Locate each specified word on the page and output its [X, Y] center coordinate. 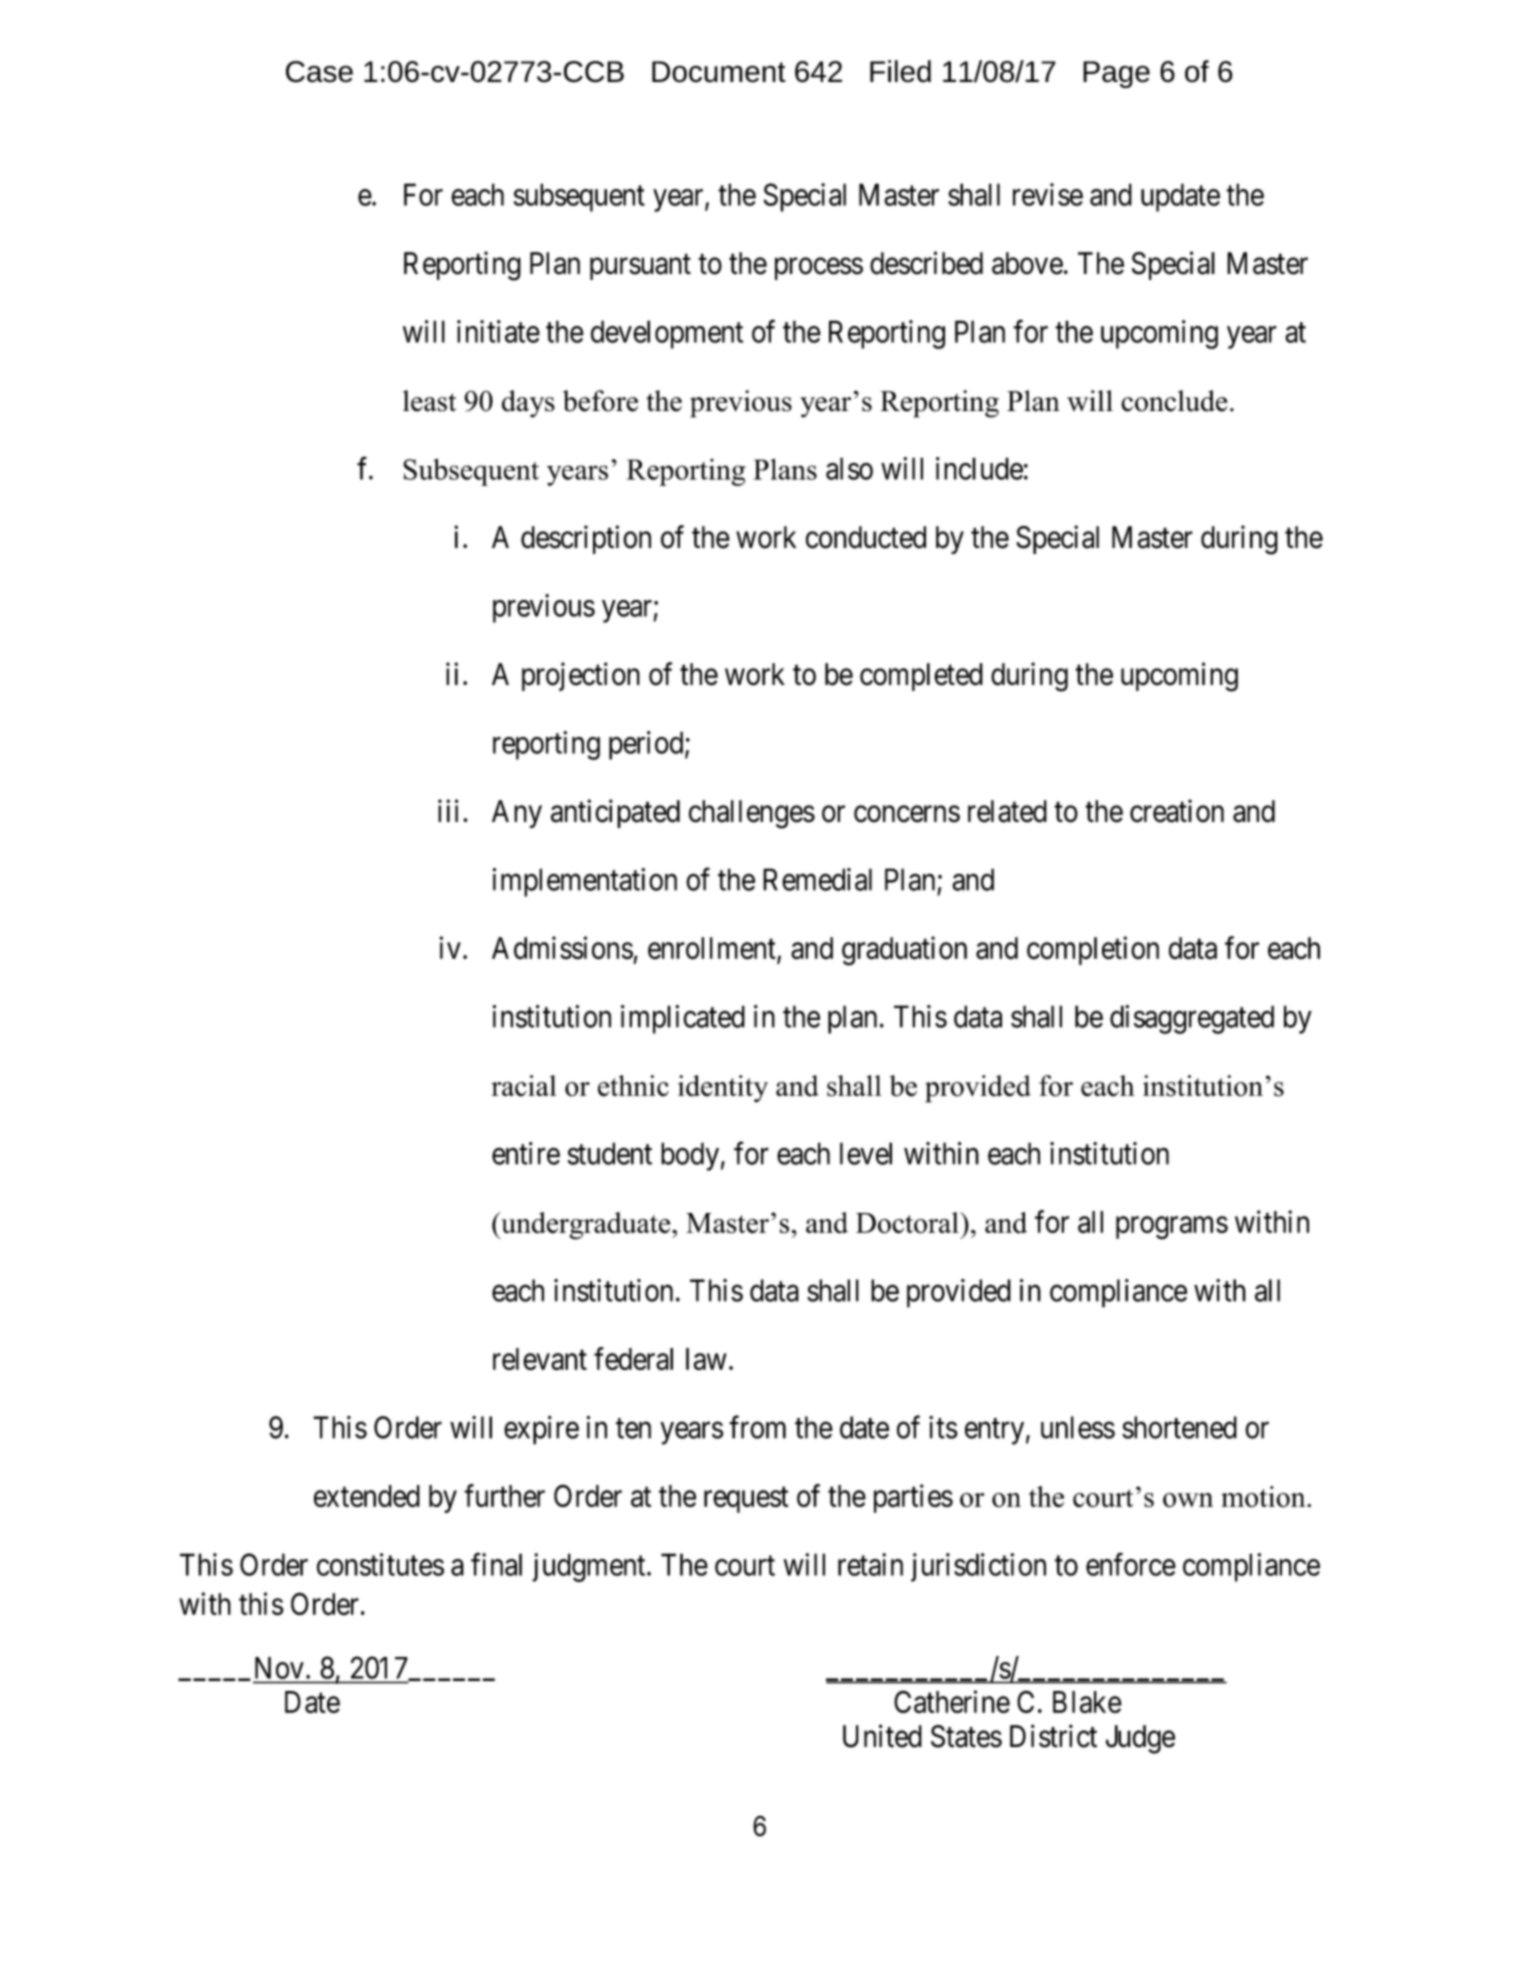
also [849, 468]
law [706, 1359]
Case [319, 72]
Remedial [817, 879]
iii [448, 810]
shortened [1179, 1427]
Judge [1140, 1739]
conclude [1174, 401]
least [429, 401]
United [882, 1736]
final [496, 1564]
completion [1093, 950]
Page [1116, 74]
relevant [540, 1359]
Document [719, 72]
